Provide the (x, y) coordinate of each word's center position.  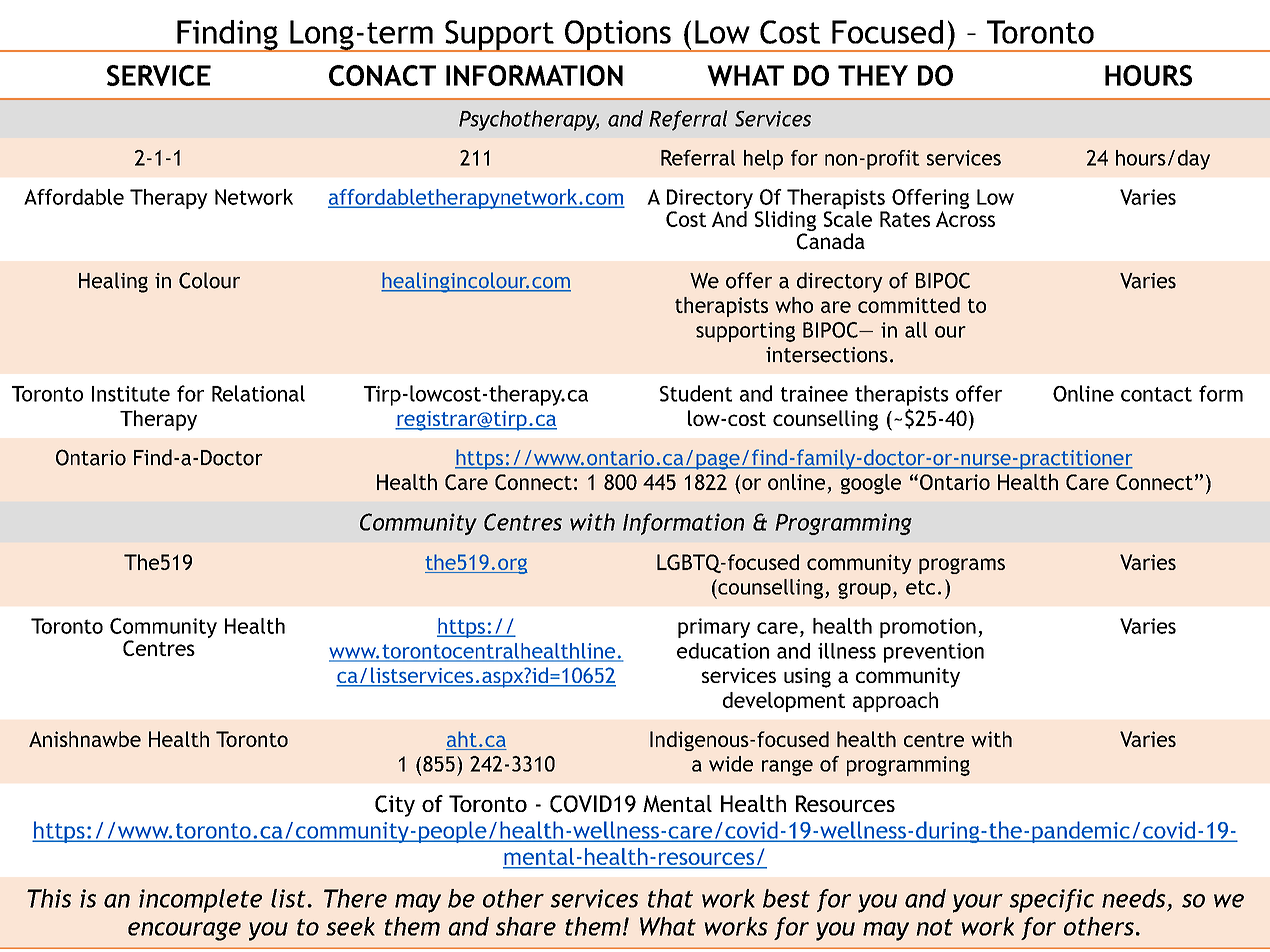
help (763, 160)
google (871, 484)
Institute (131, 394)
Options (618, 36)
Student (696, 393)
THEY (873, 75)
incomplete (200, 901)
